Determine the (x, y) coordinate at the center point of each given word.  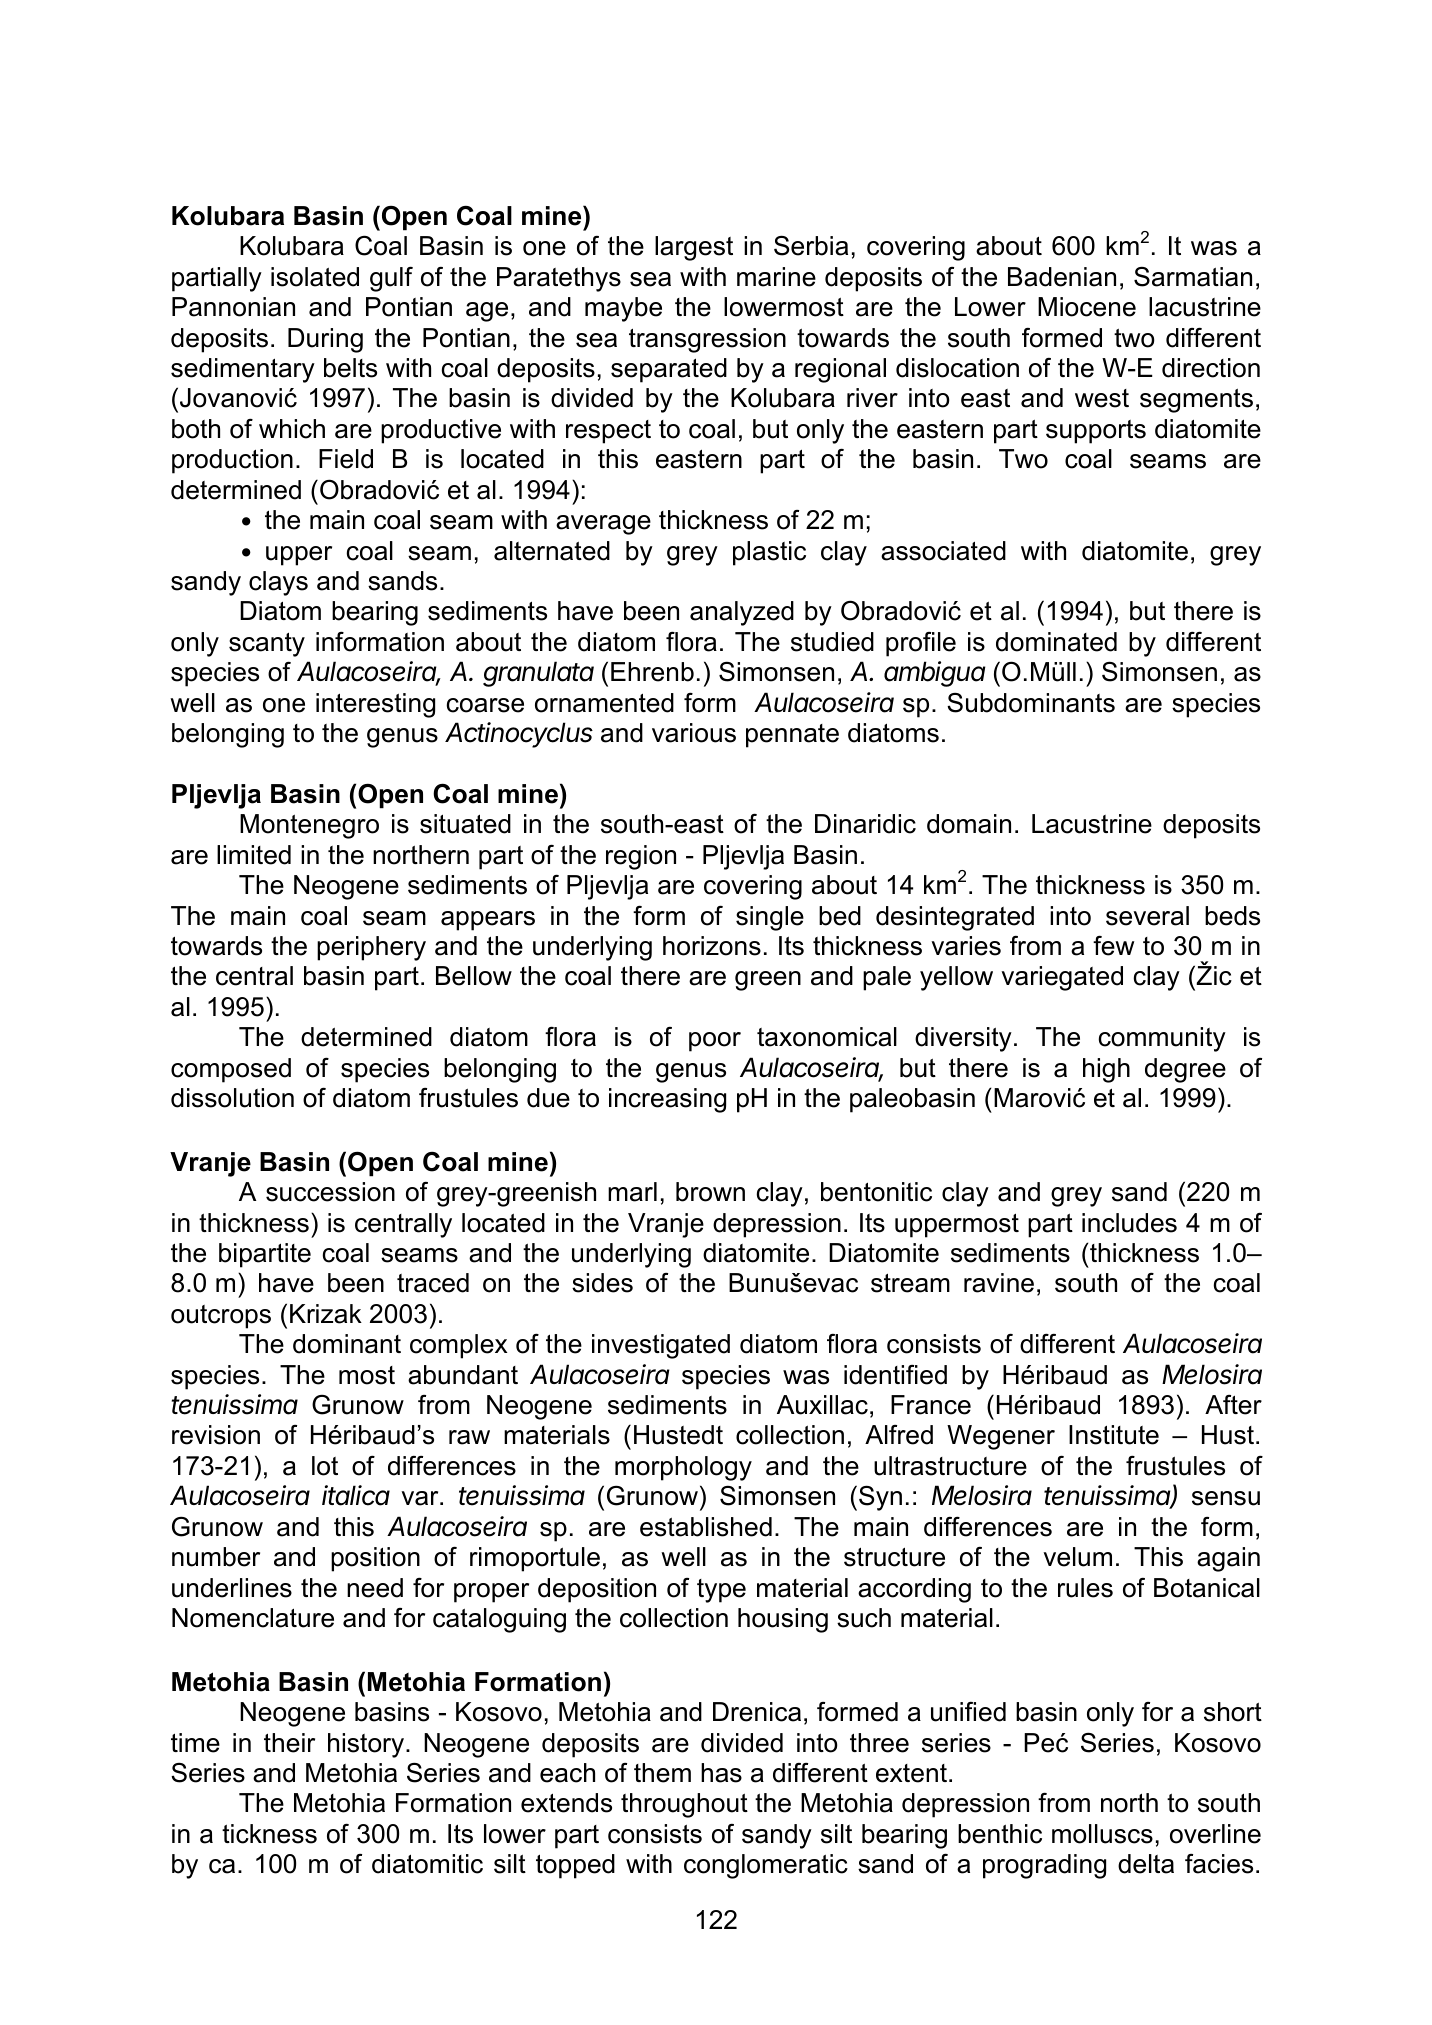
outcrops (221, 1317)
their (289, 1743)
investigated (661, 1346)
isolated (315, 277)
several (1147, 916)
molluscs (1102, 1834)
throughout (684, 1805)
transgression (707, 340)
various (694, 733)
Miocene (1087, 307)
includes (1129, 1223)
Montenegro (309, 826)
